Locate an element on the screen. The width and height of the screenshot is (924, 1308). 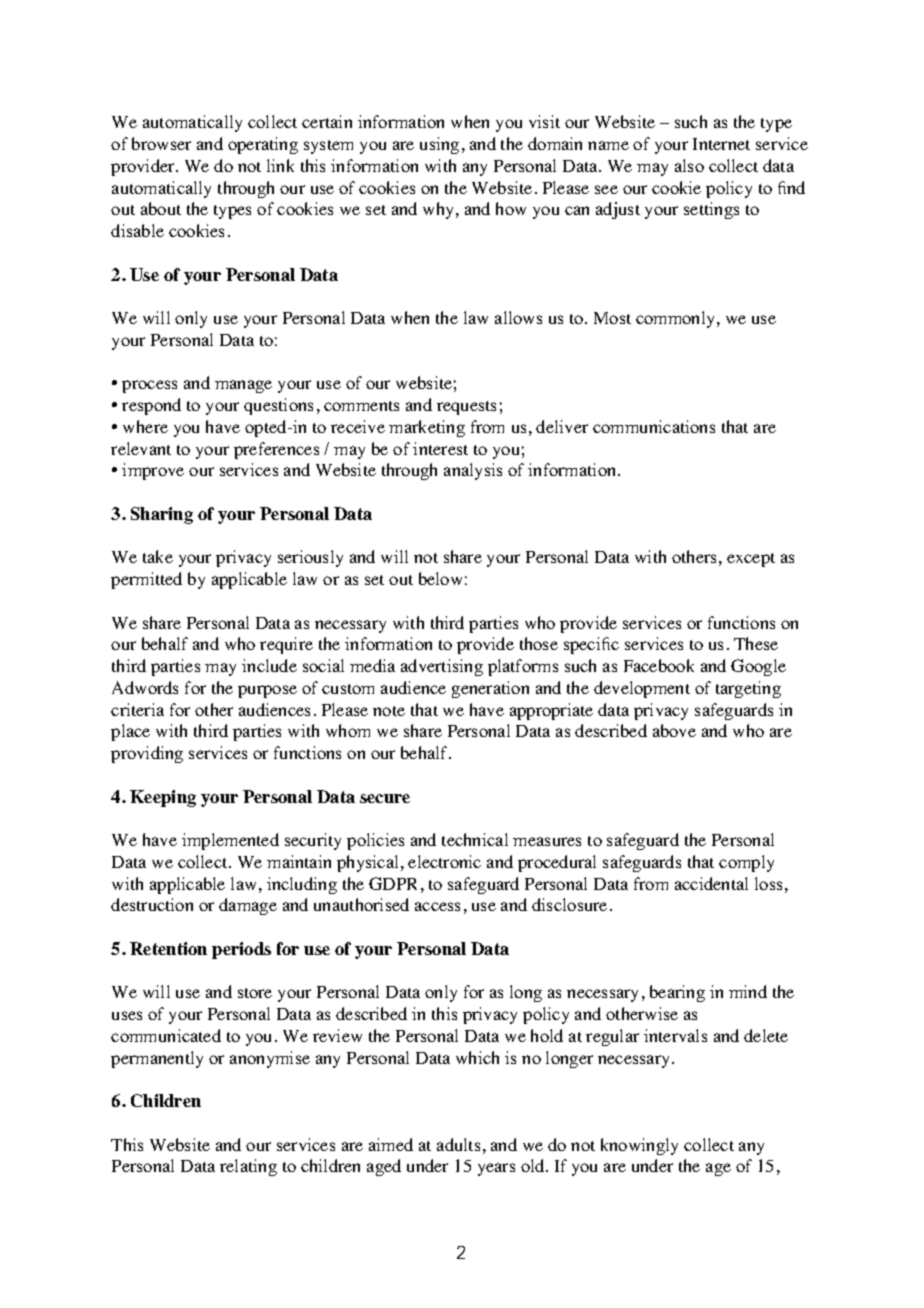
browser is located at coordinates (161, 143).
